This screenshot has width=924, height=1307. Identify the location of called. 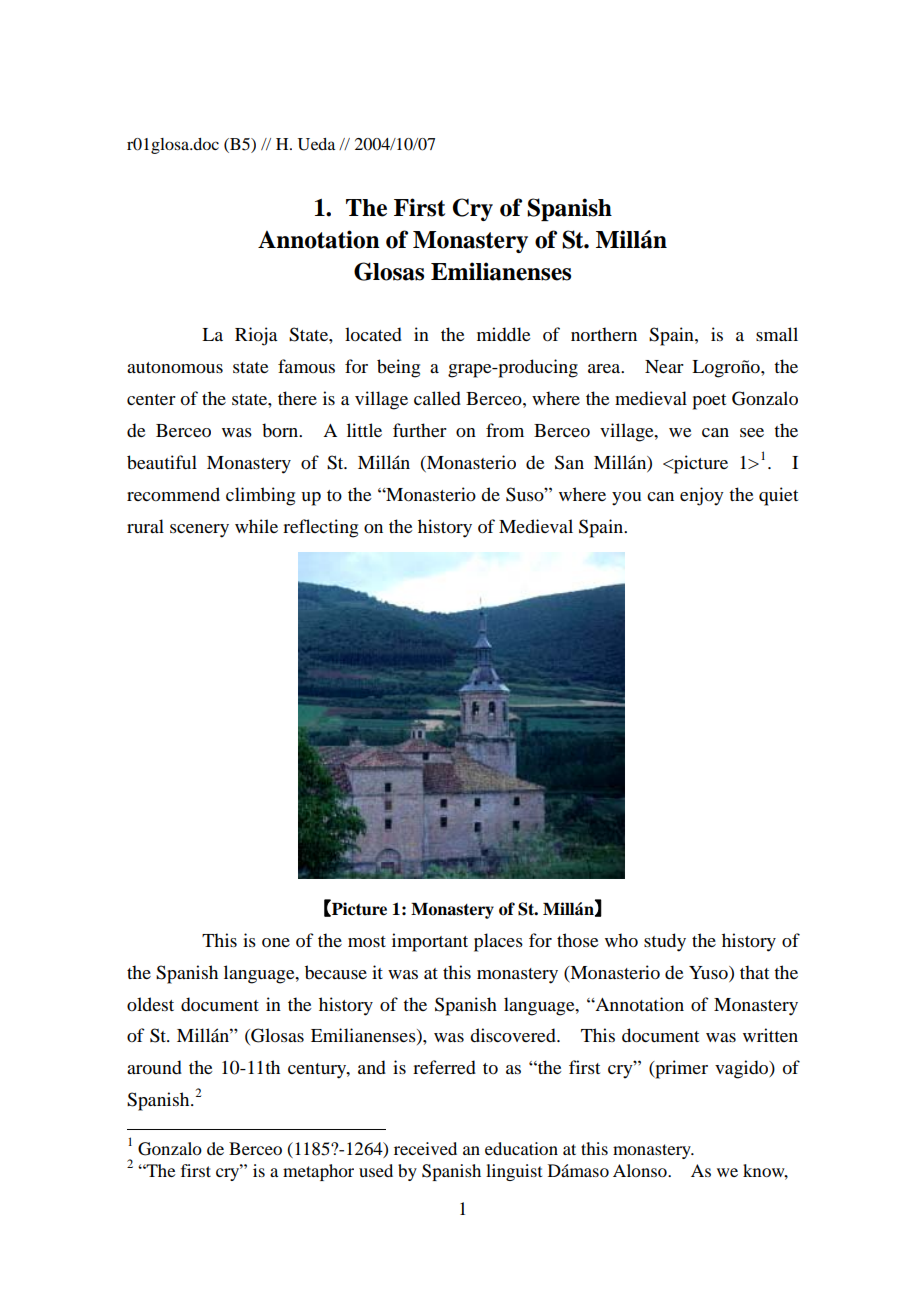
(437, 398).
